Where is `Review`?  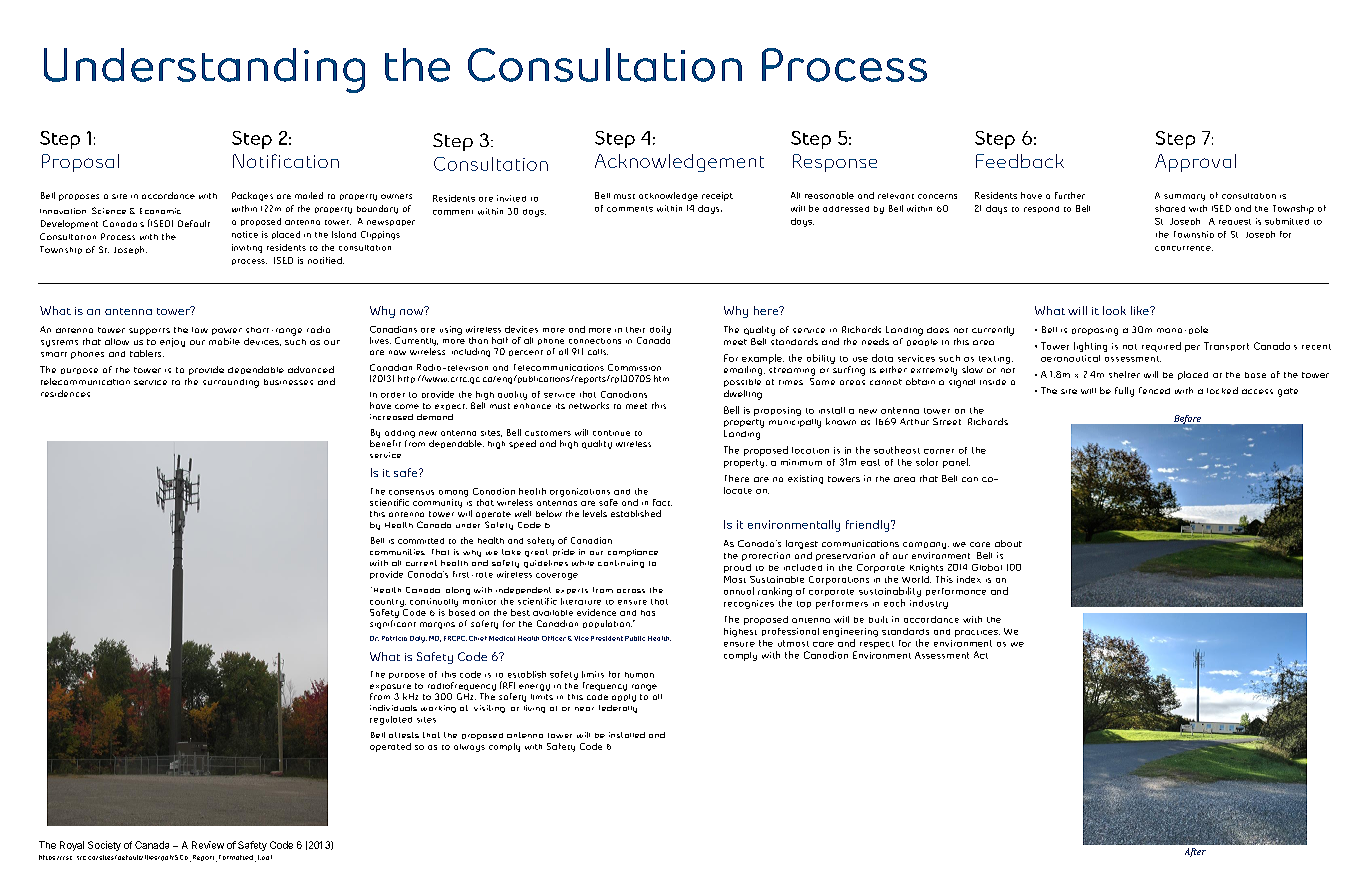
Review is located at coordinates (208, 845).
